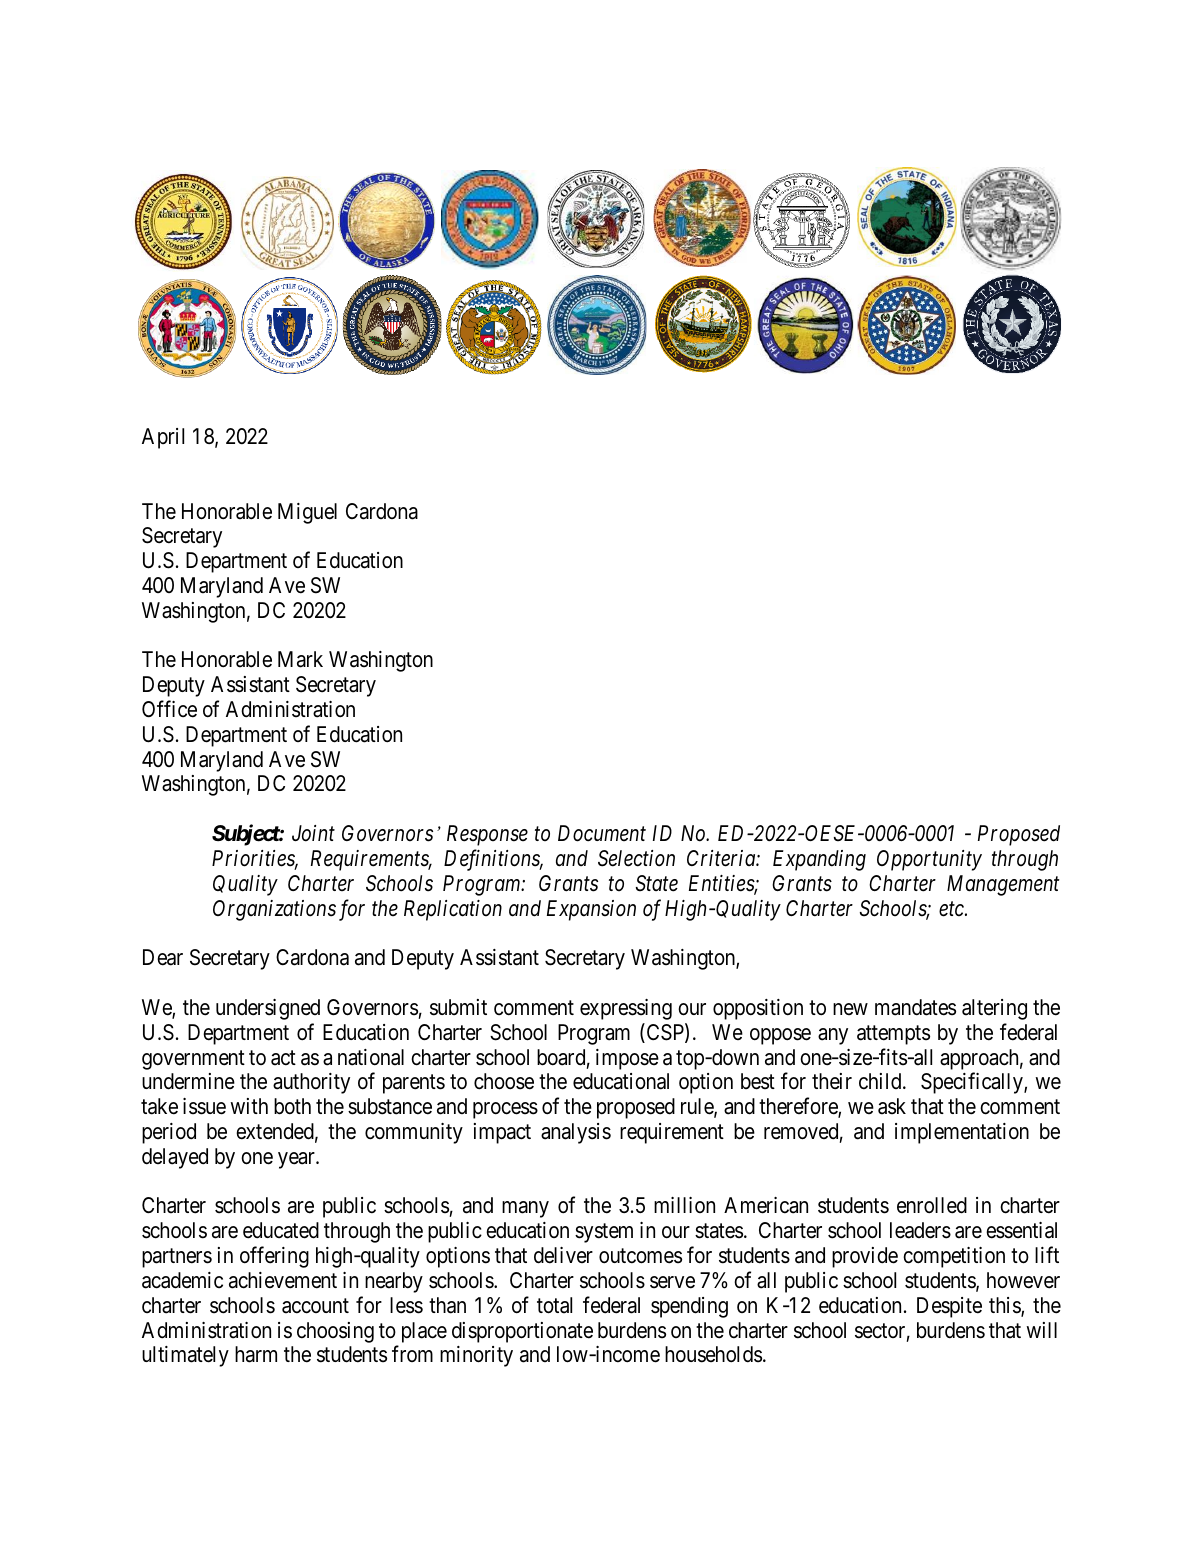 Image resolution: width=1201 pixels, height=1554 pixels. I want to click on harm, so click(256, 1354).
